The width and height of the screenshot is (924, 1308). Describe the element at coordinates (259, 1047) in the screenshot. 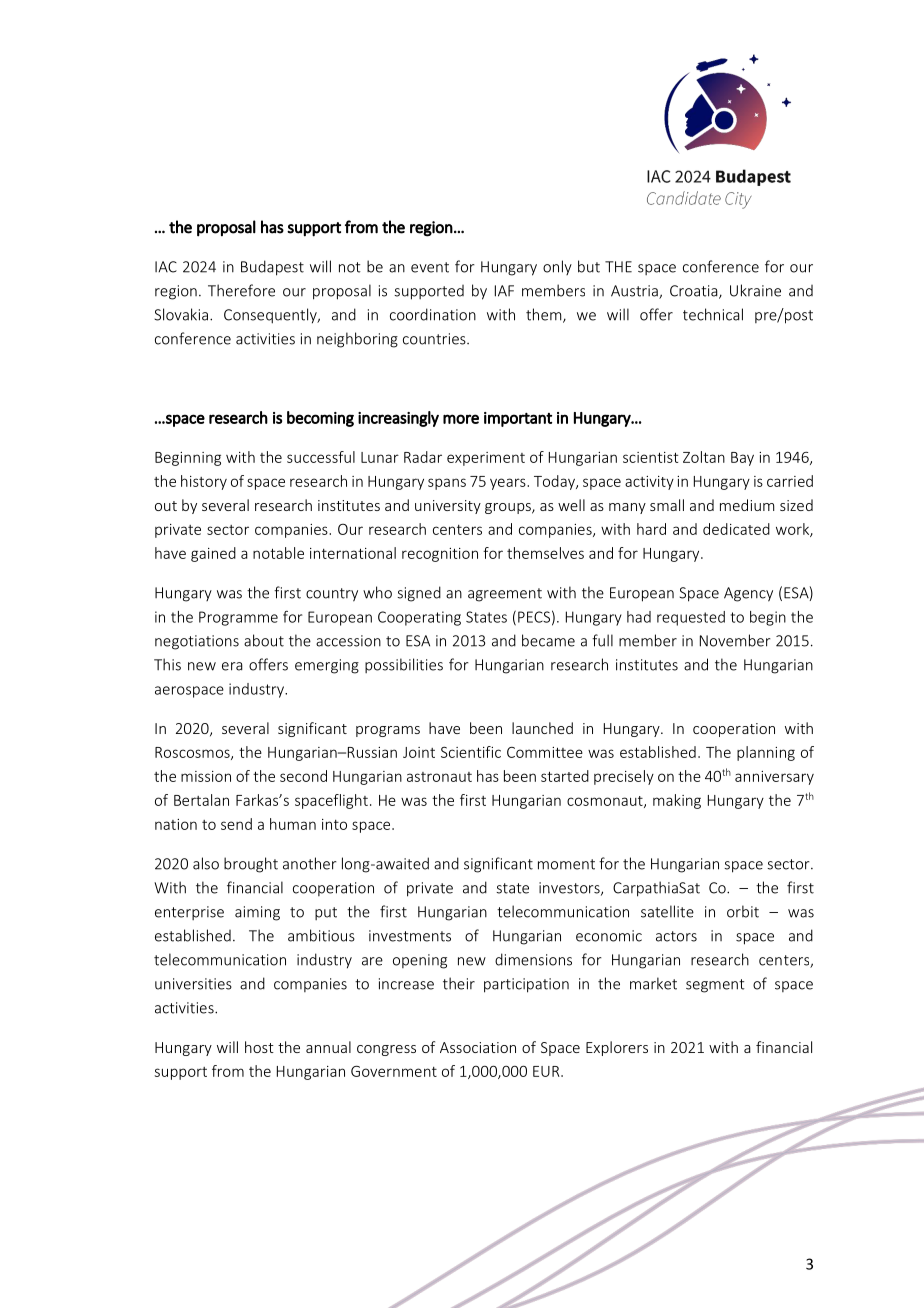

I see `host` at that location.
